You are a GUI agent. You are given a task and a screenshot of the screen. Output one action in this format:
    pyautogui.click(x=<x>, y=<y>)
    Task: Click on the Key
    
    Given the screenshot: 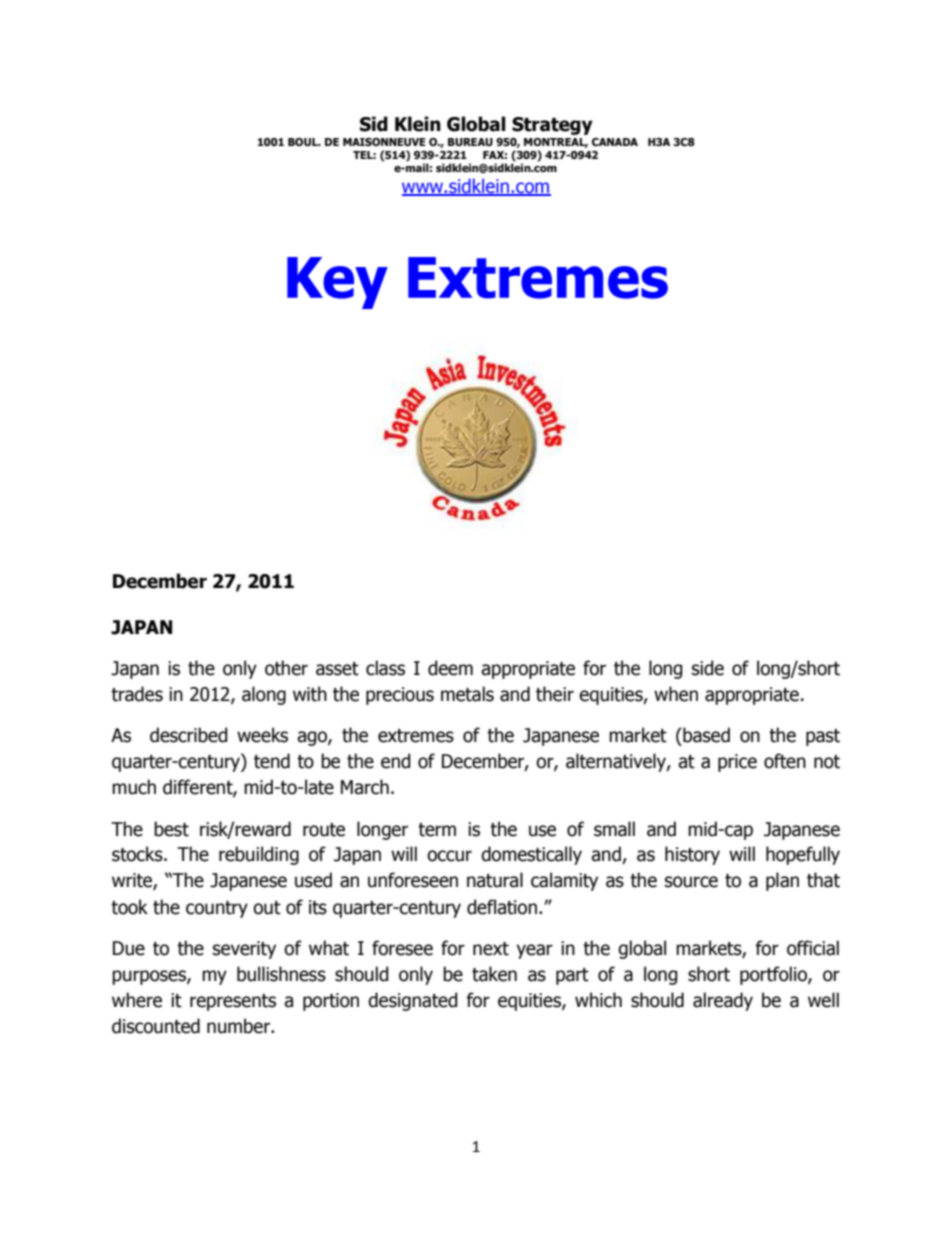 What is the action you would take?
    pyautogui.click(x=337, y=283)
